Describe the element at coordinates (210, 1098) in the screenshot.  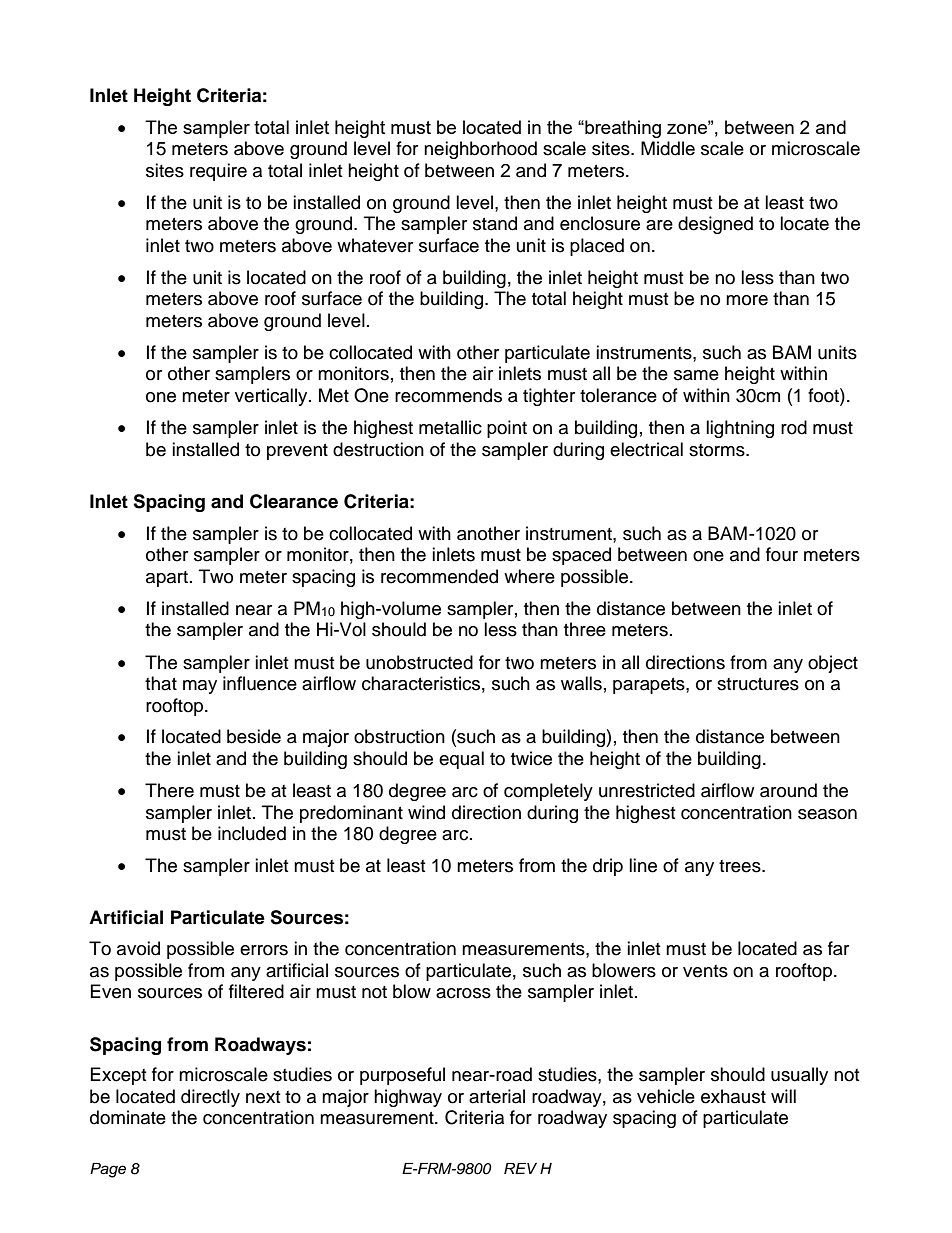
I see `directly` at that location.
